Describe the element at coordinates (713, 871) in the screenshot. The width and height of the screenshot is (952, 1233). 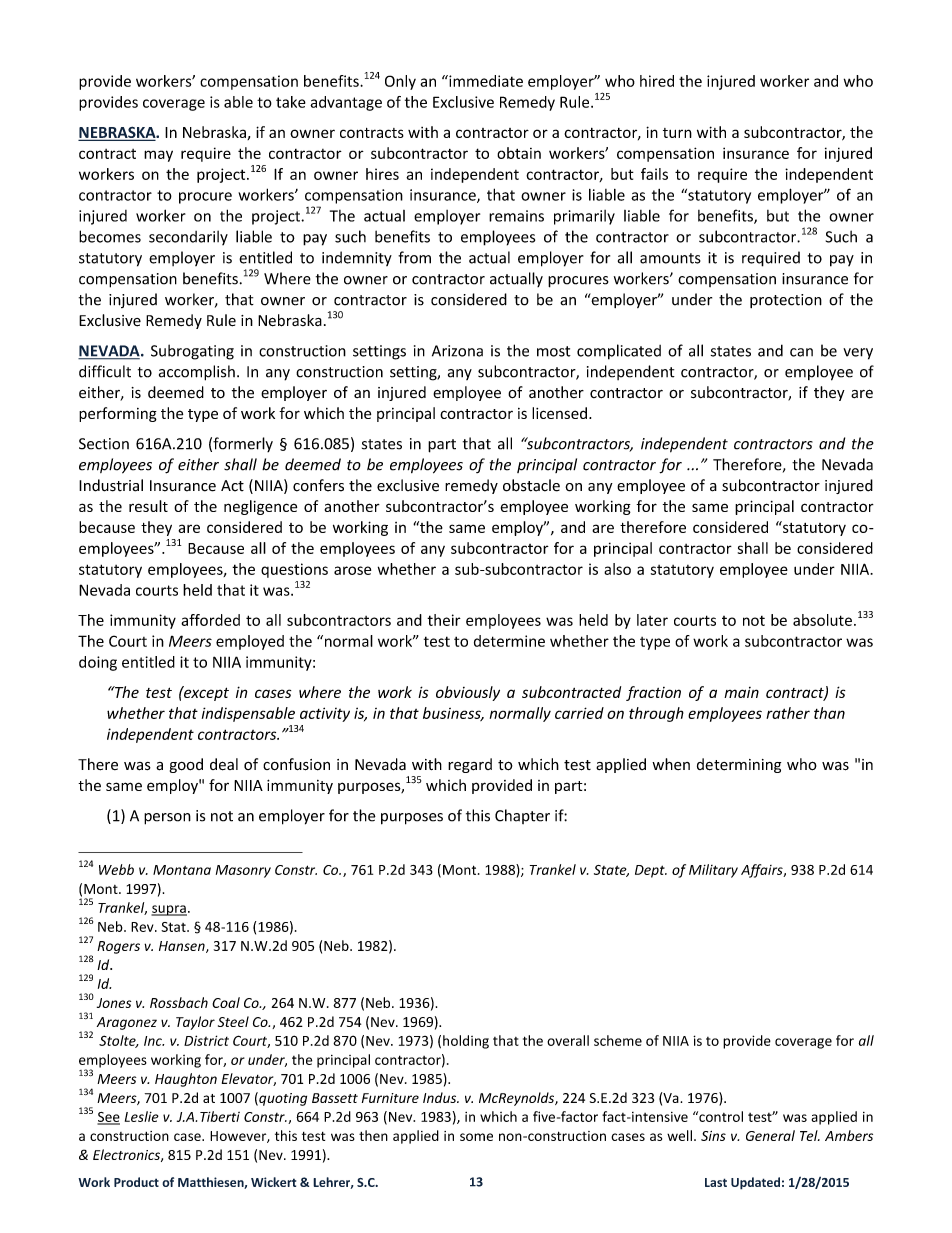
I see `Military` at that location.
